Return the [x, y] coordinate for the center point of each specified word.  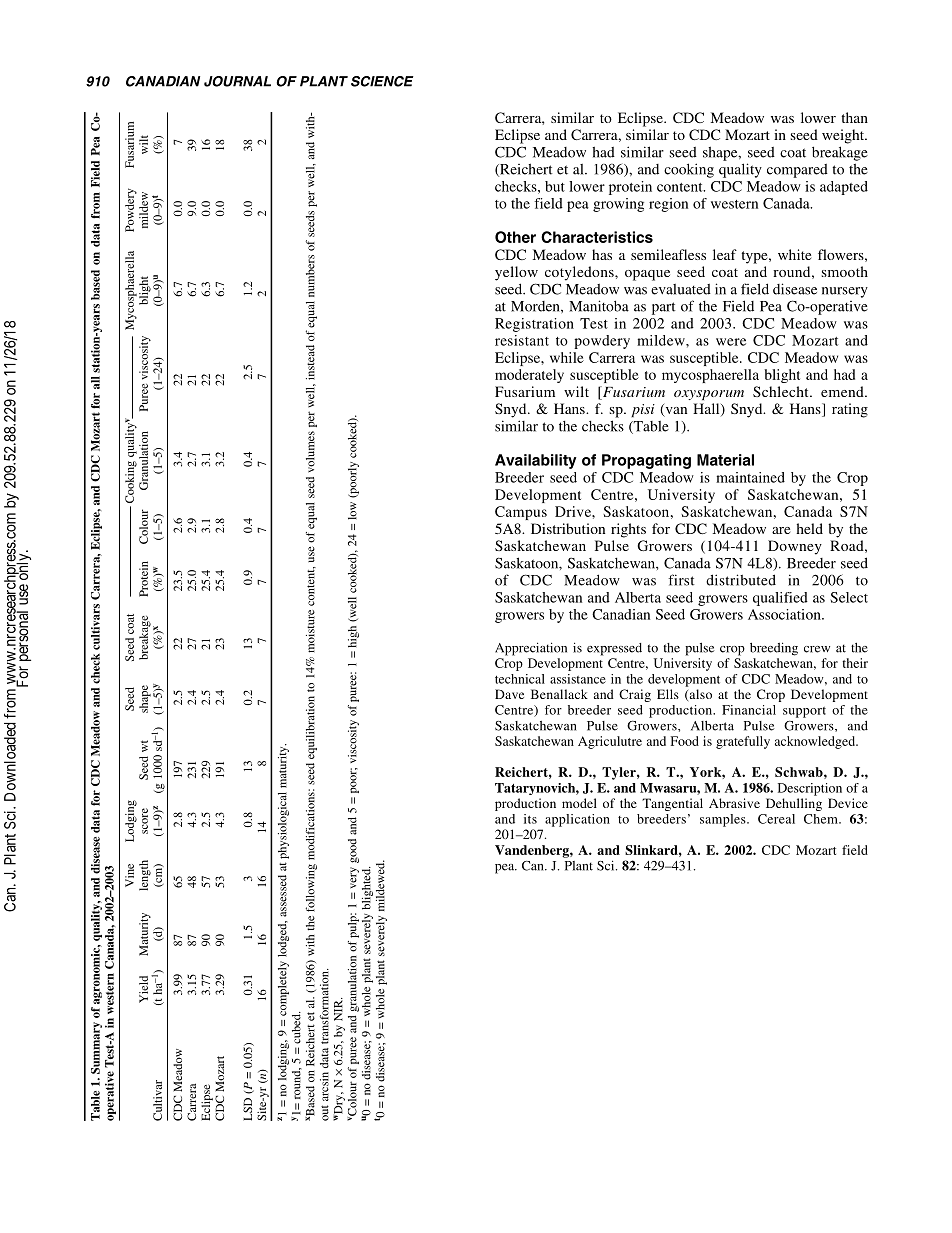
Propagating [646, 461]
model [579, 803]
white [795, 254]
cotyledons [580, 273]
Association [785, 614]
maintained [750, 477]
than [854, 117]
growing [618, 205]
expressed [614, 649]
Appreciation [531, 649]
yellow [516, 273]
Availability [536, 461]
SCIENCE [382, 81]
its [530, 819]
